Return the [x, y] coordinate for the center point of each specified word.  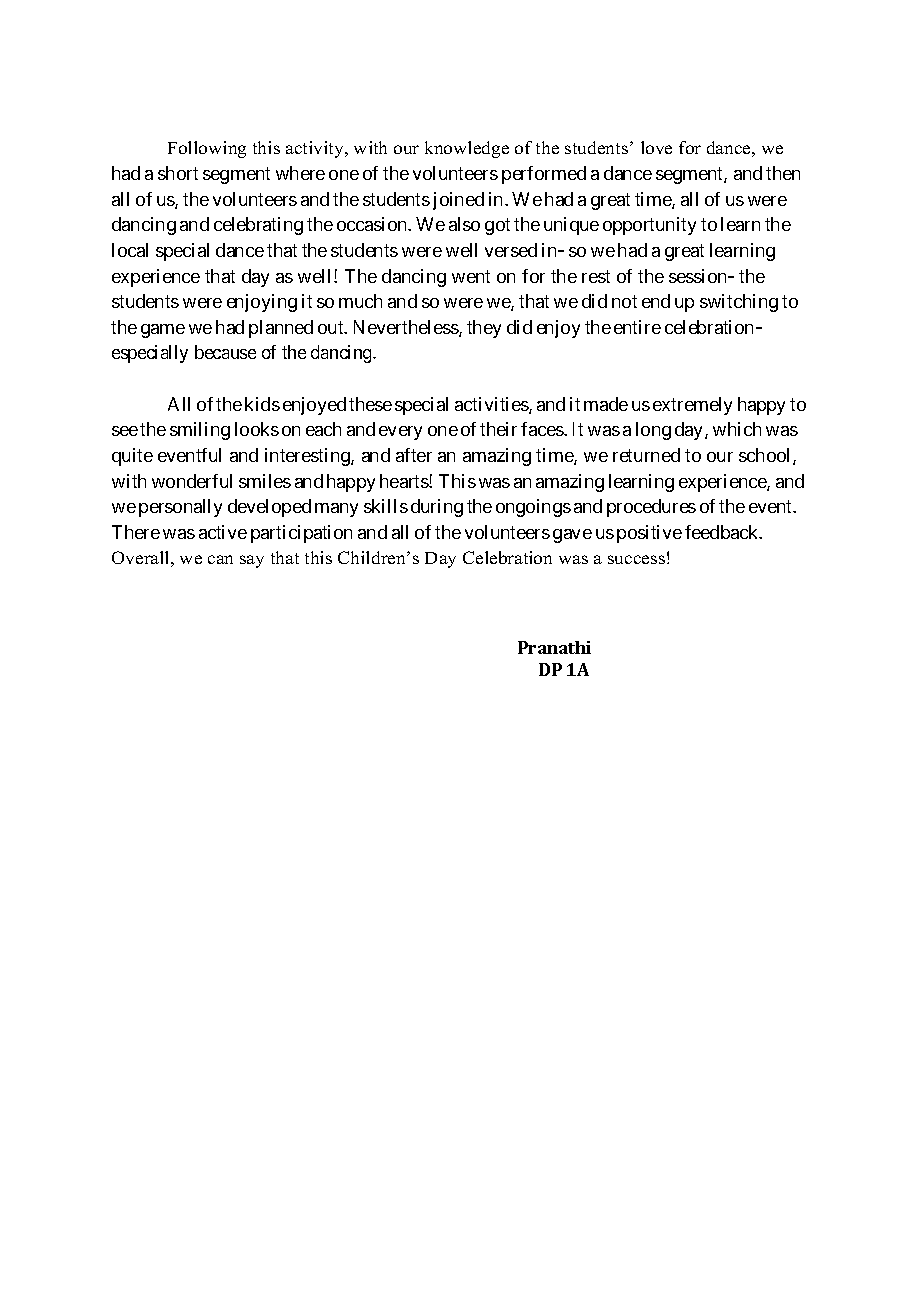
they [484, 329]
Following [207, 149]
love [656, 147]
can [220, 559]
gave [572, 536]
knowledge [467, 149]
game [163, 331]
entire [637, 327]
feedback [723, 532]
